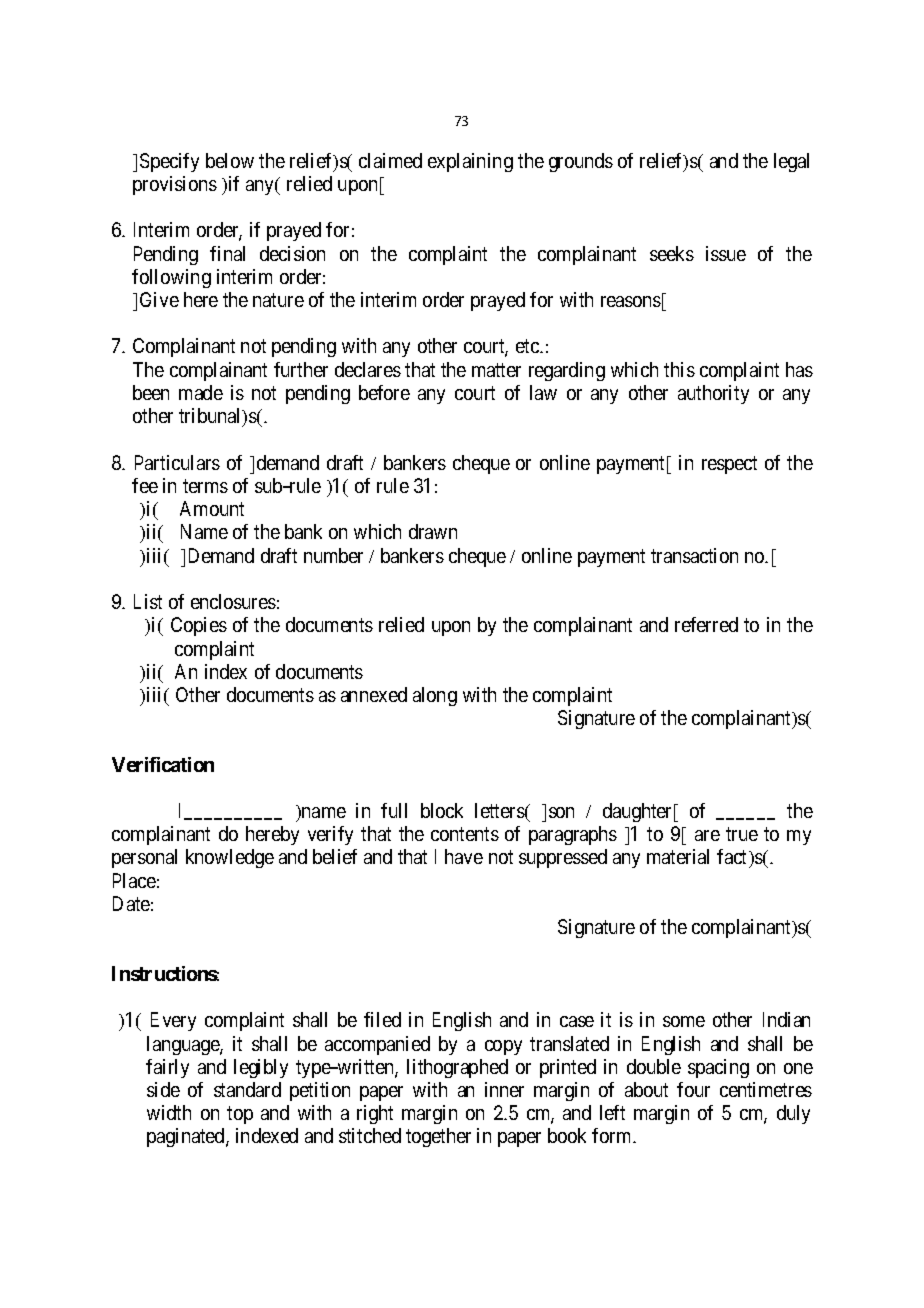 The image size is (924, 1308). I want to click on inner, so click(504, 1089).
